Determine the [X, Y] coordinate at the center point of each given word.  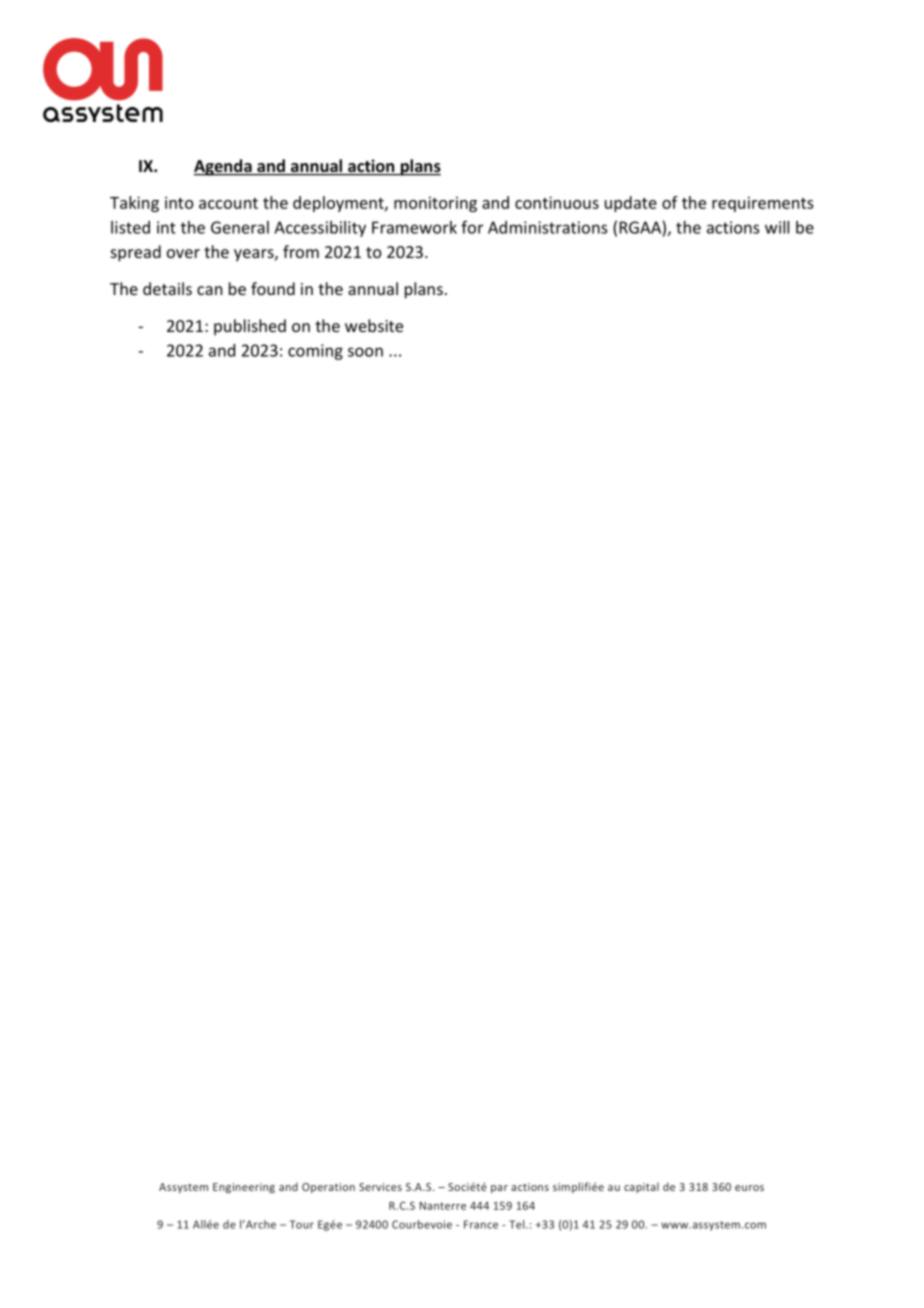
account [228, 203]
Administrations [547, 227]
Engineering [244, 1188]
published [250, 327]
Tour [302, 1224]
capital [641, 1187]
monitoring [435, 204]
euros [749, 1188]
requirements [763, 204]
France [481, 1224]
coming [315, 352]
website [374, 325]
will [777, 227]
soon [365, 352]
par [499, 1189]
